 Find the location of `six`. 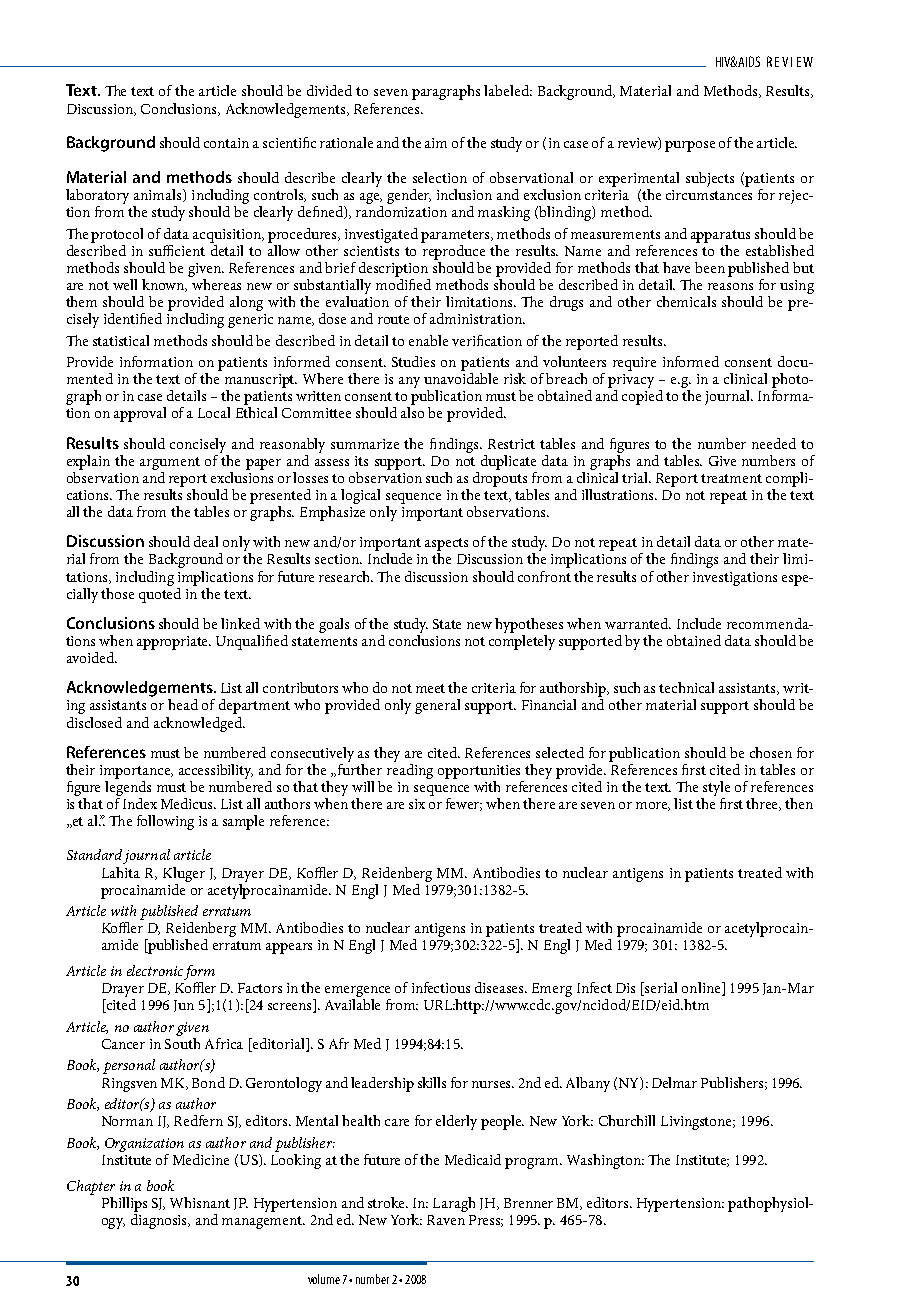

six is located at coordinates (417, 804).
